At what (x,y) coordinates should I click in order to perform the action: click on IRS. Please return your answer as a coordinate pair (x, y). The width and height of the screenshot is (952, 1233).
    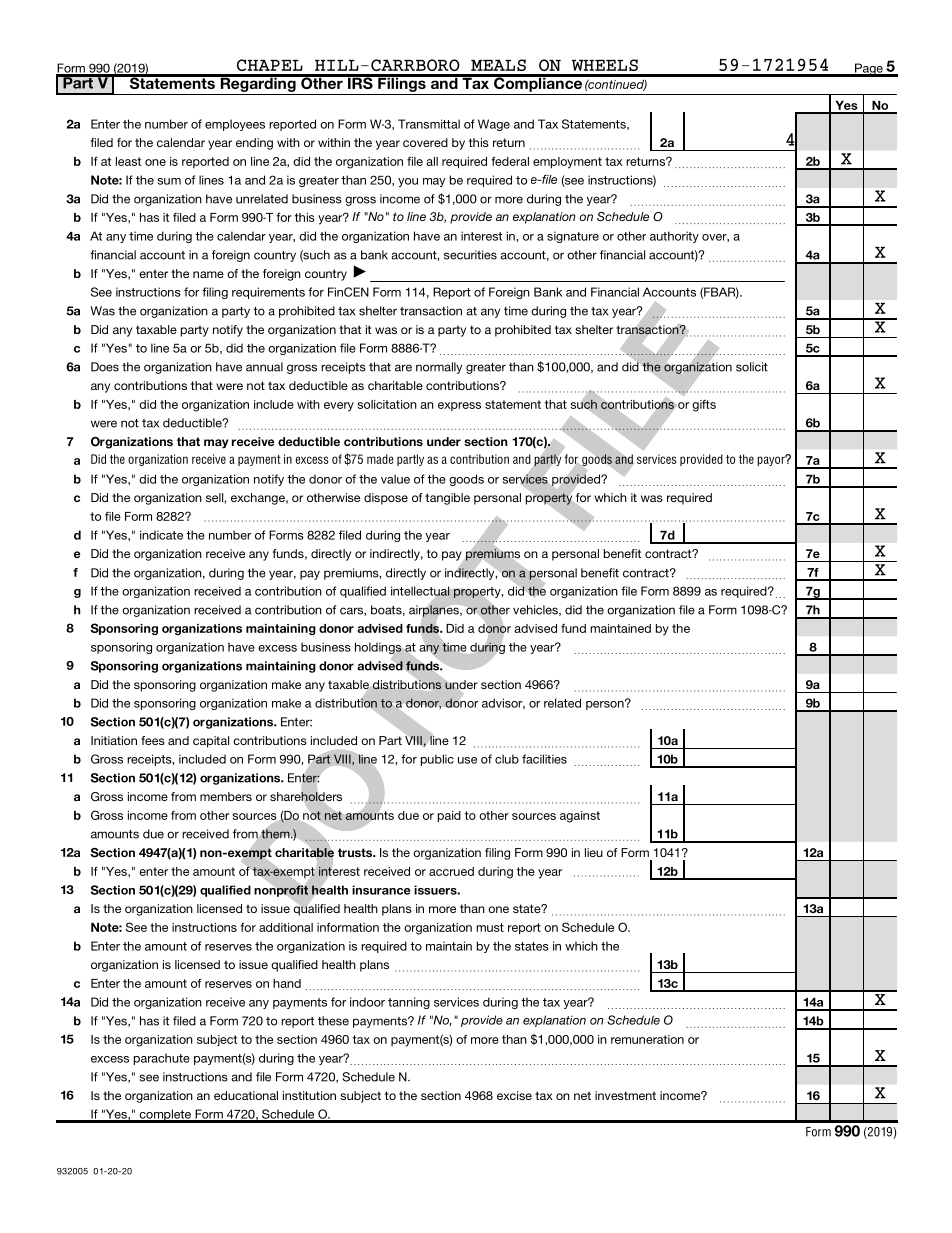
    Looking at the image, I should click on (360, 82).
